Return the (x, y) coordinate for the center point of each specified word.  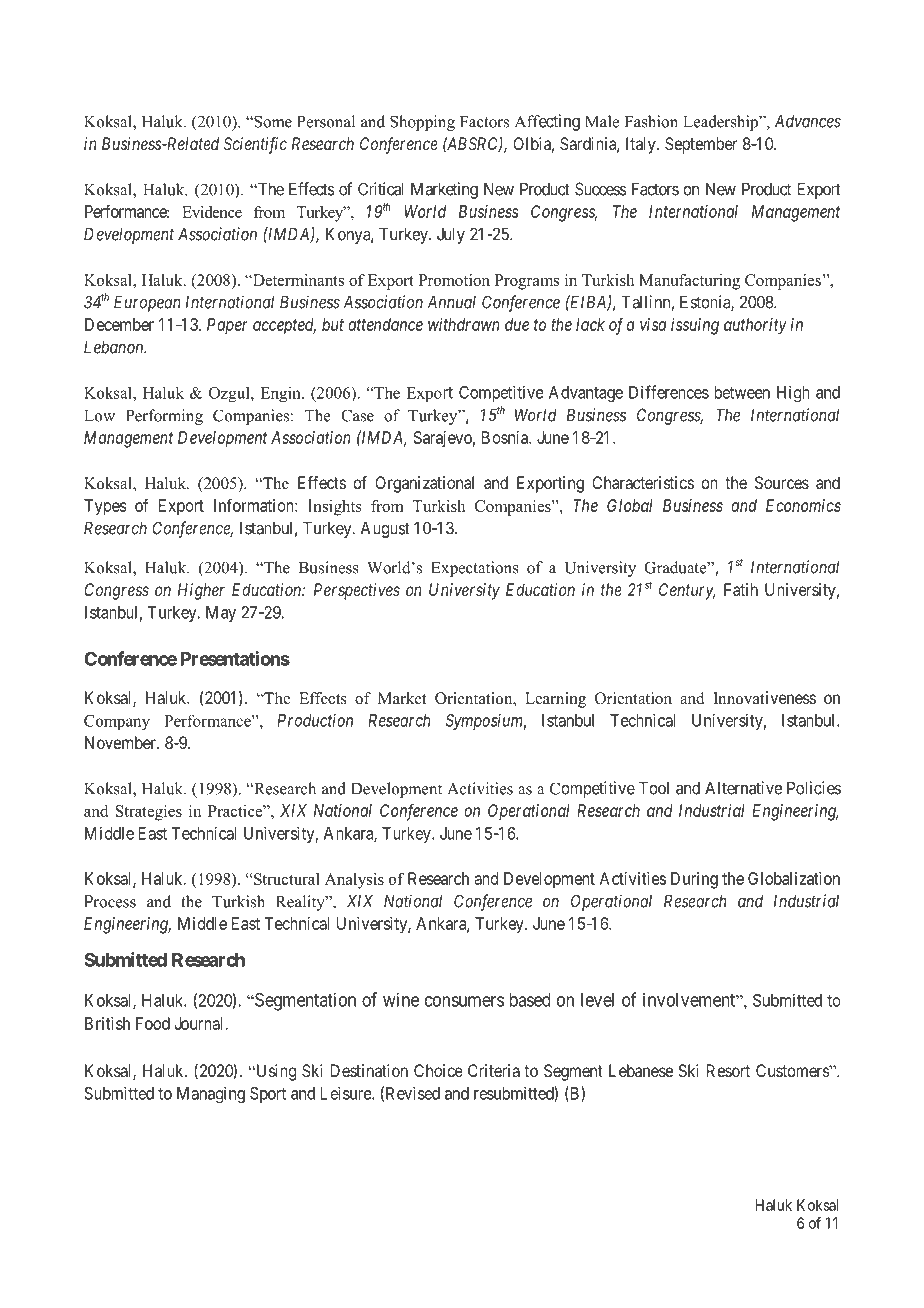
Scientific (255, 145)
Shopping (422, 123)
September (701, 145)
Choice (438, 1070)
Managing (211, 1094)
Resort (728, 1070)
